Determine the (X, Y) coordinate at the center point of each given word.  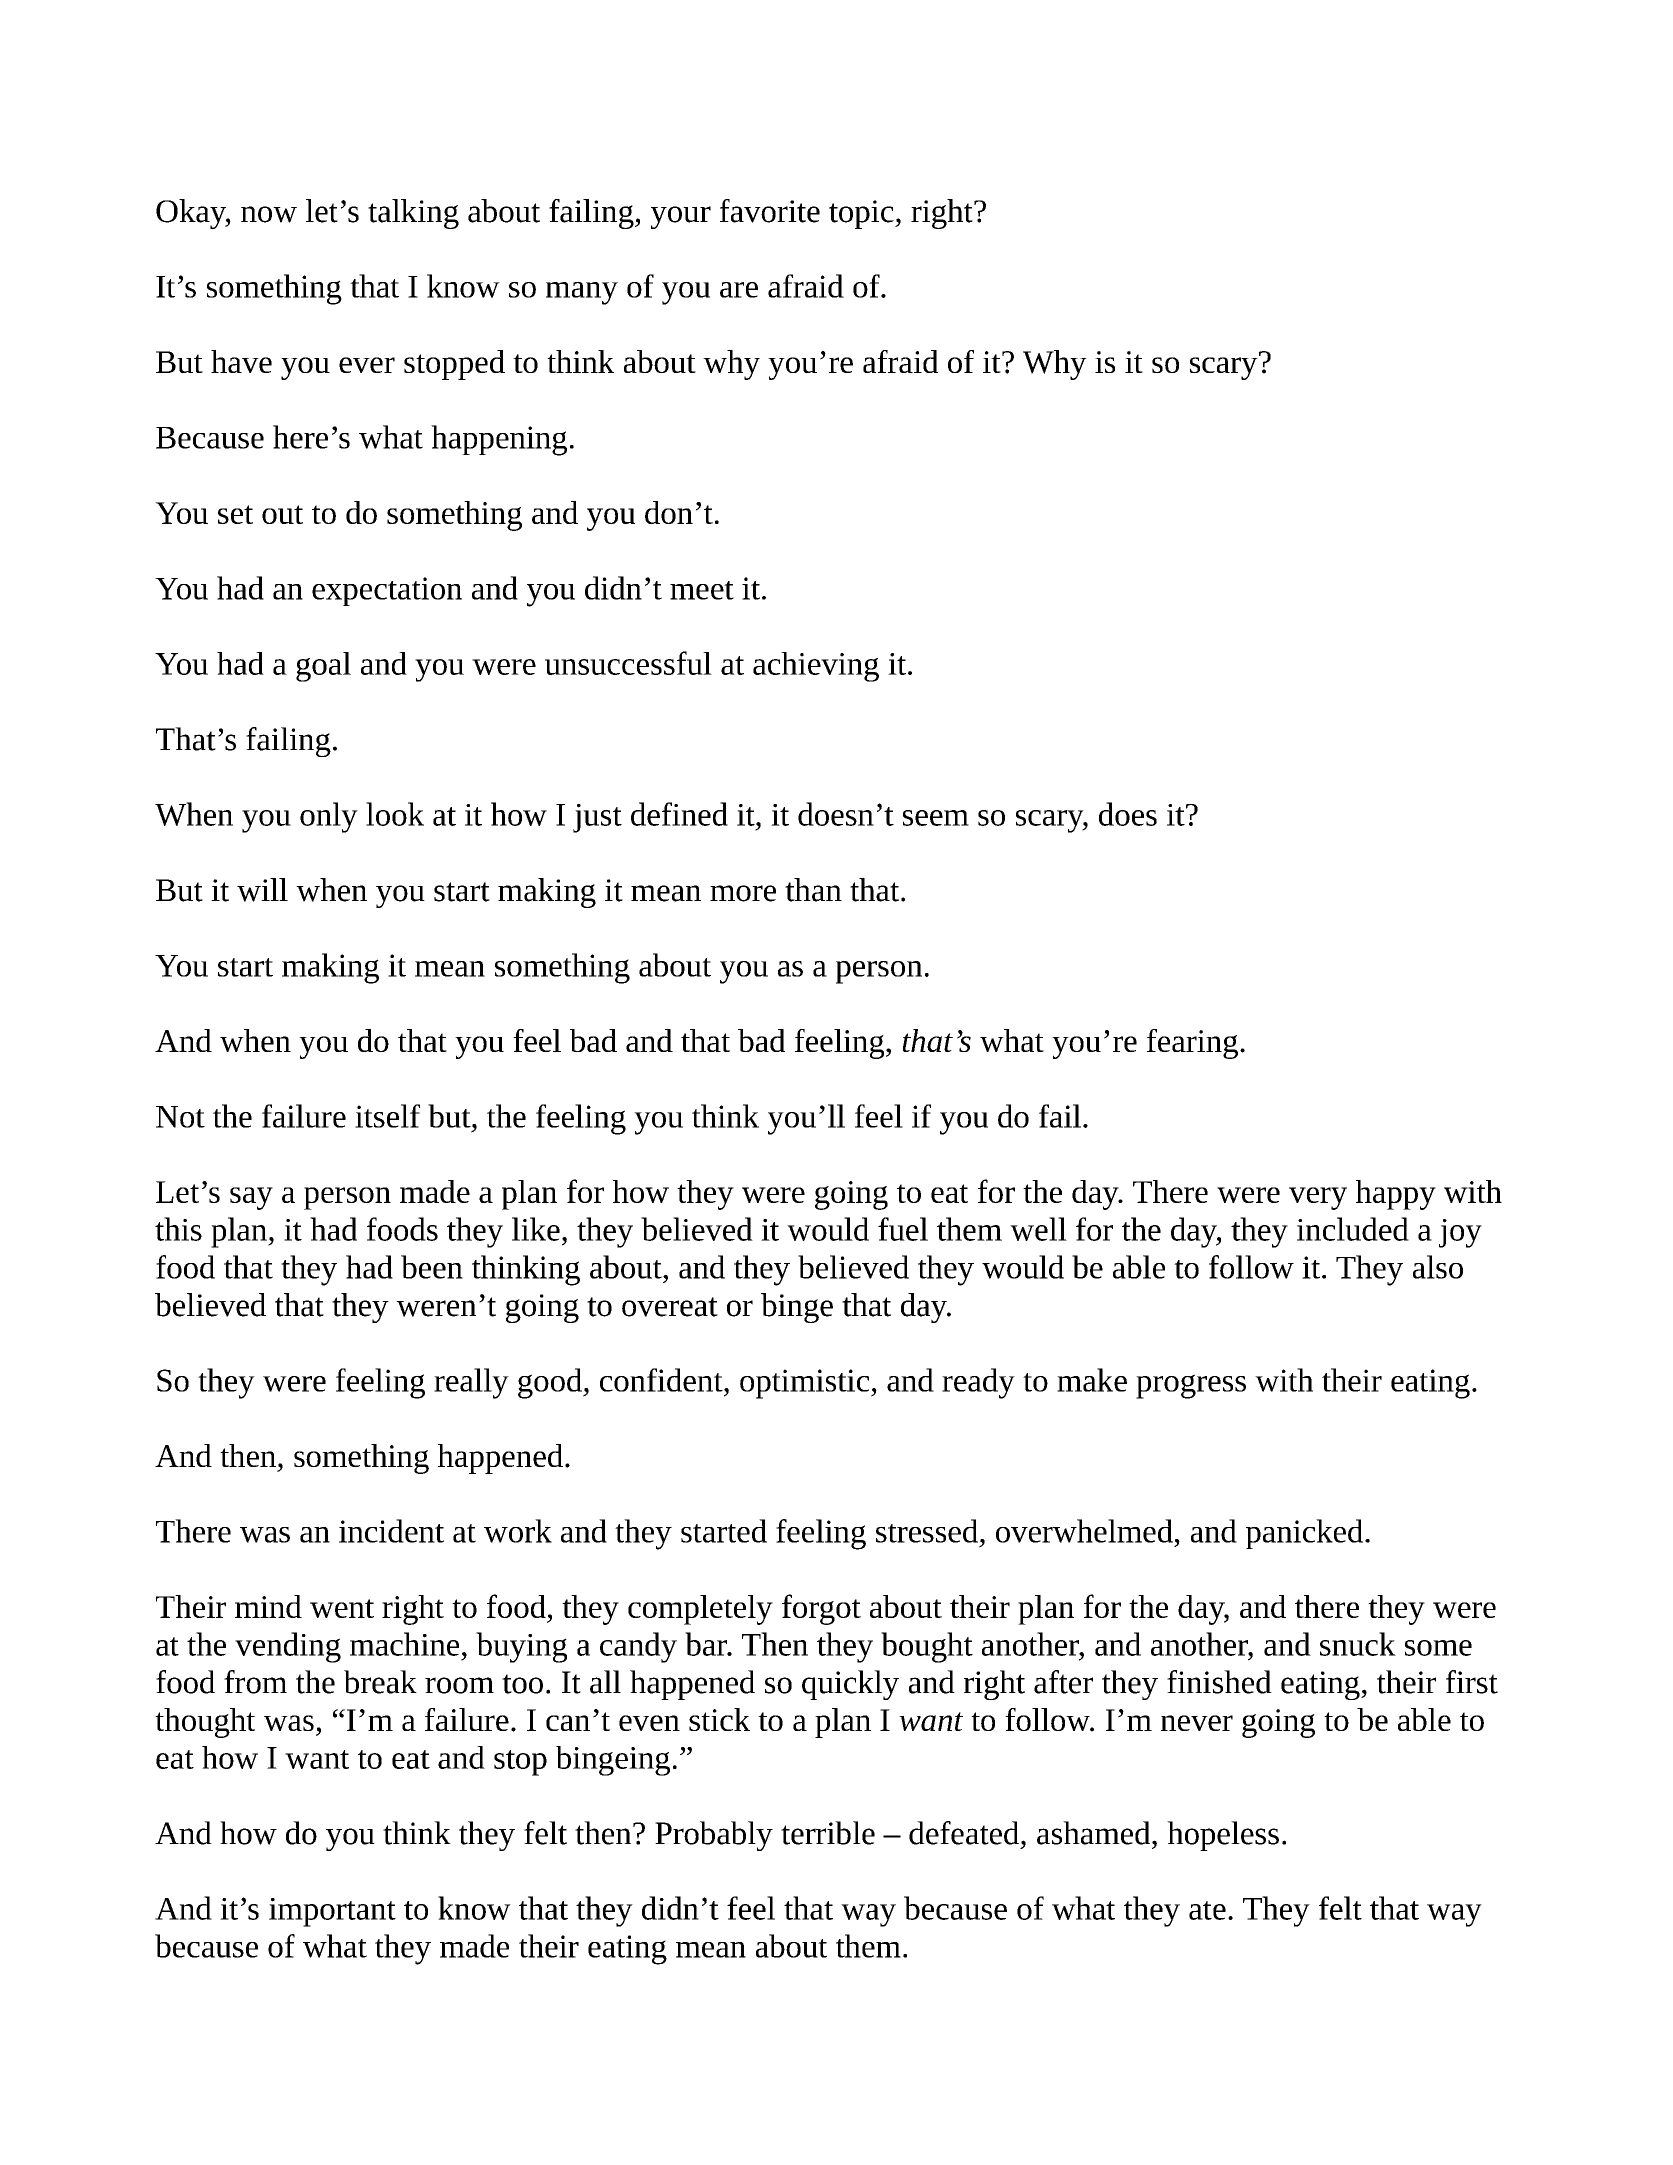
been (432, 1267)
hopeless (1223, 1836)
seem (936, 818)
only (329, 817)
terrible (828, 1833)
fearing (1192, 1044)
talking (413, 214)
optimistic (806, 1384)
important (332, 1912)
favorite (770, 211)
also (1438, 1267)
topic (862, 214)
